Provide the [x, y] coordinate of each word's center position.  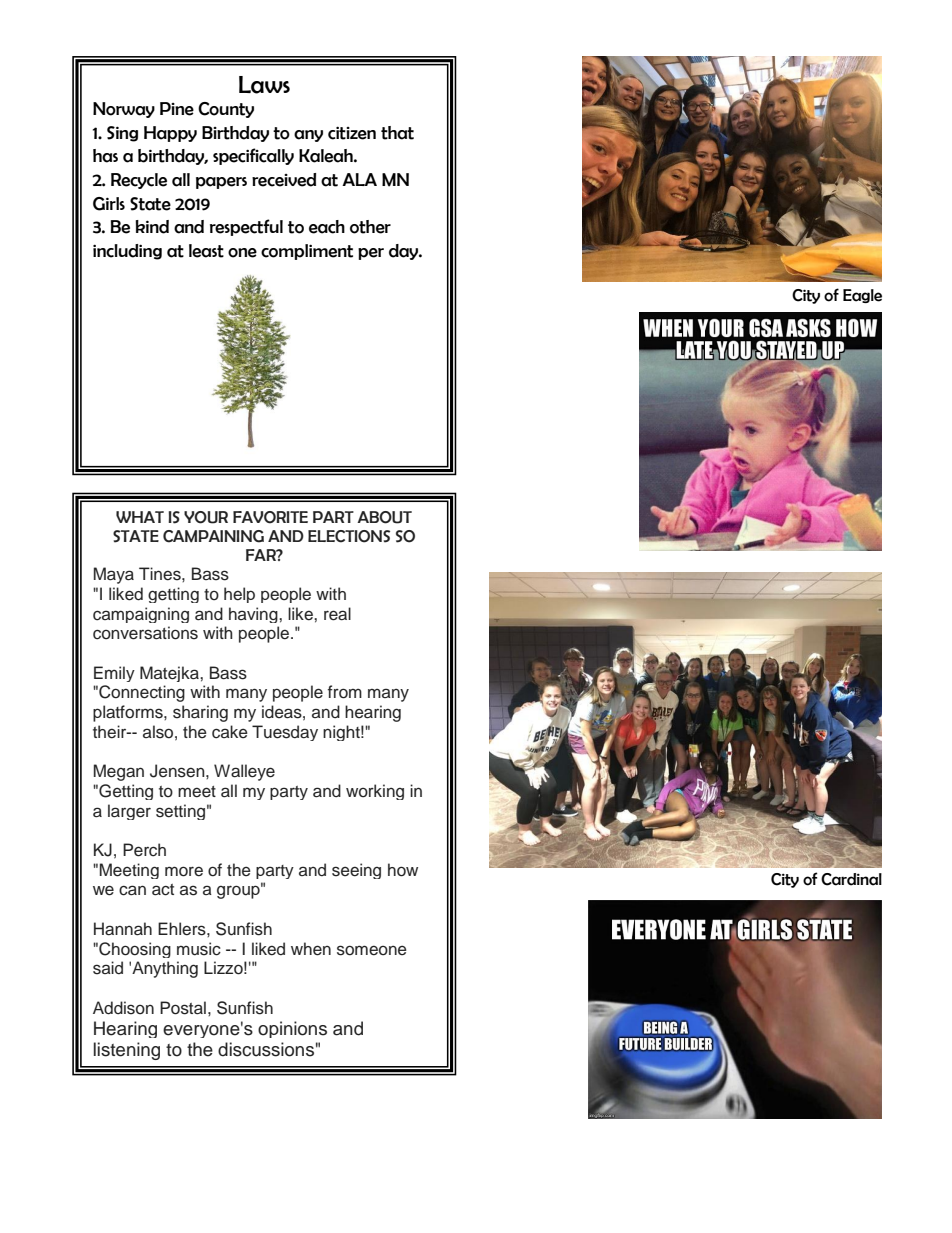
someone [372, 950]
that [397, 133]
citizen [352, 133]
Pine [177, 109]
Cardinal [851, 879]
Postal [183, 1008]
